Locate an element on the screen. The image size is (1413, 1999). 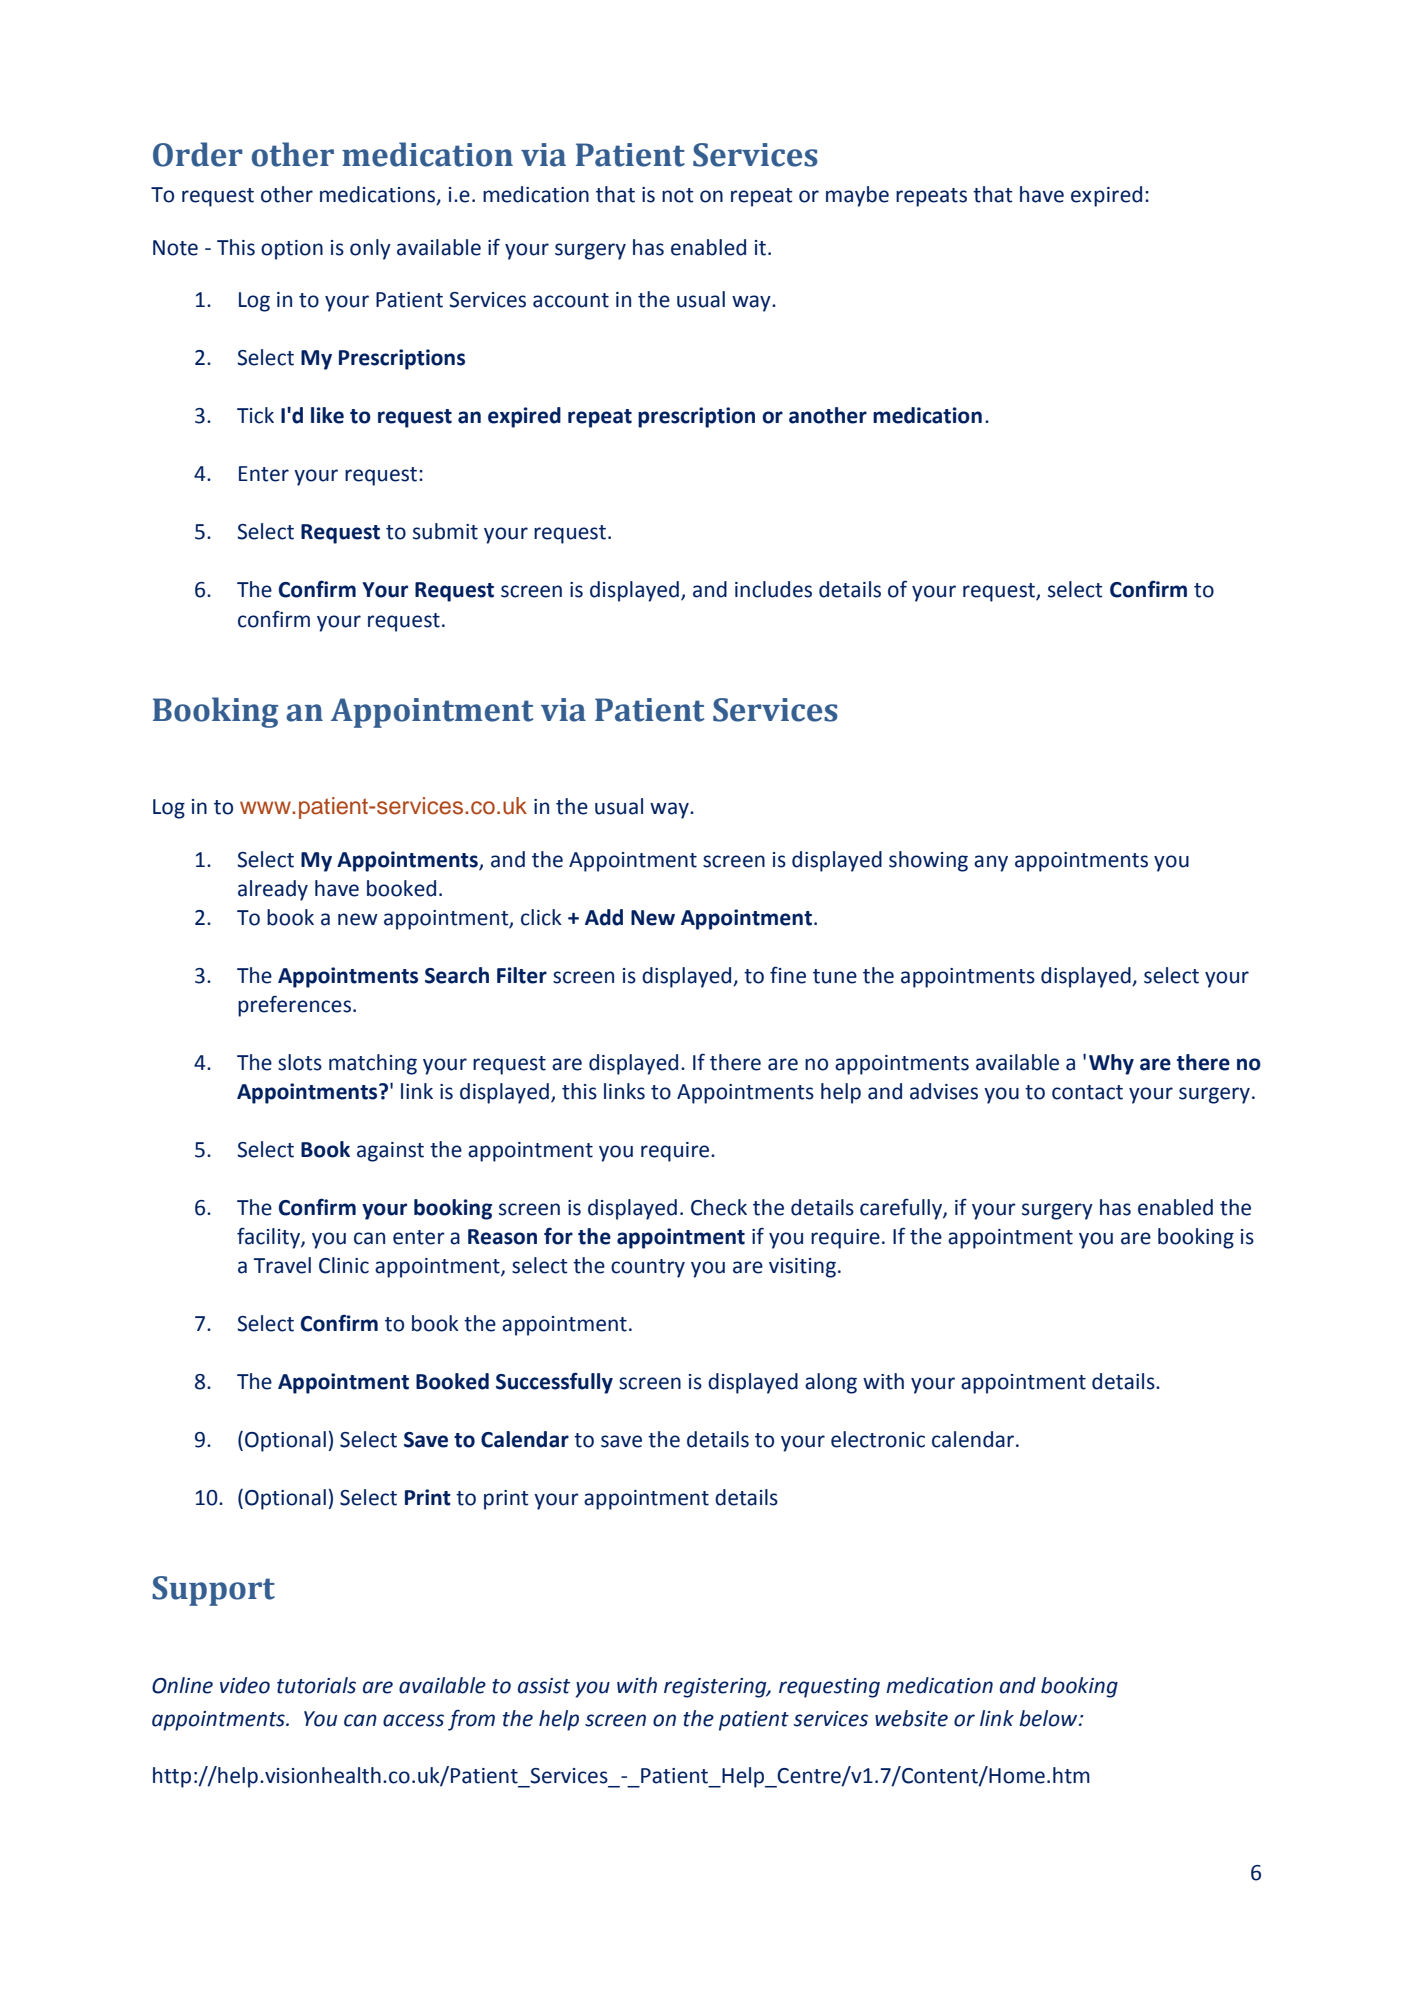
account is located at coordinates (571, 300).
